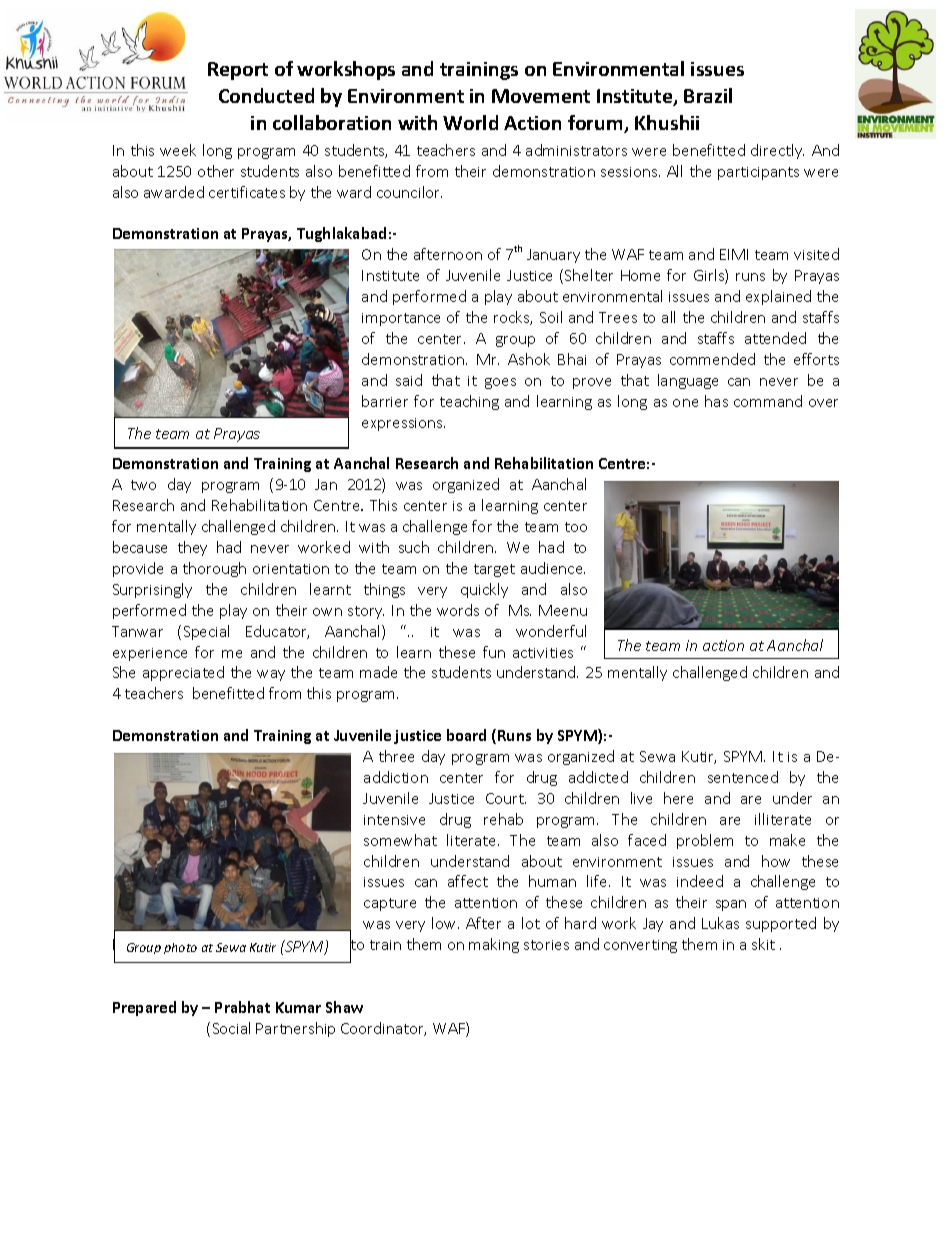 This document has height=1233, width=952. Describe the element at coordinates (576, 527) in the document. I see `too` at that location.
